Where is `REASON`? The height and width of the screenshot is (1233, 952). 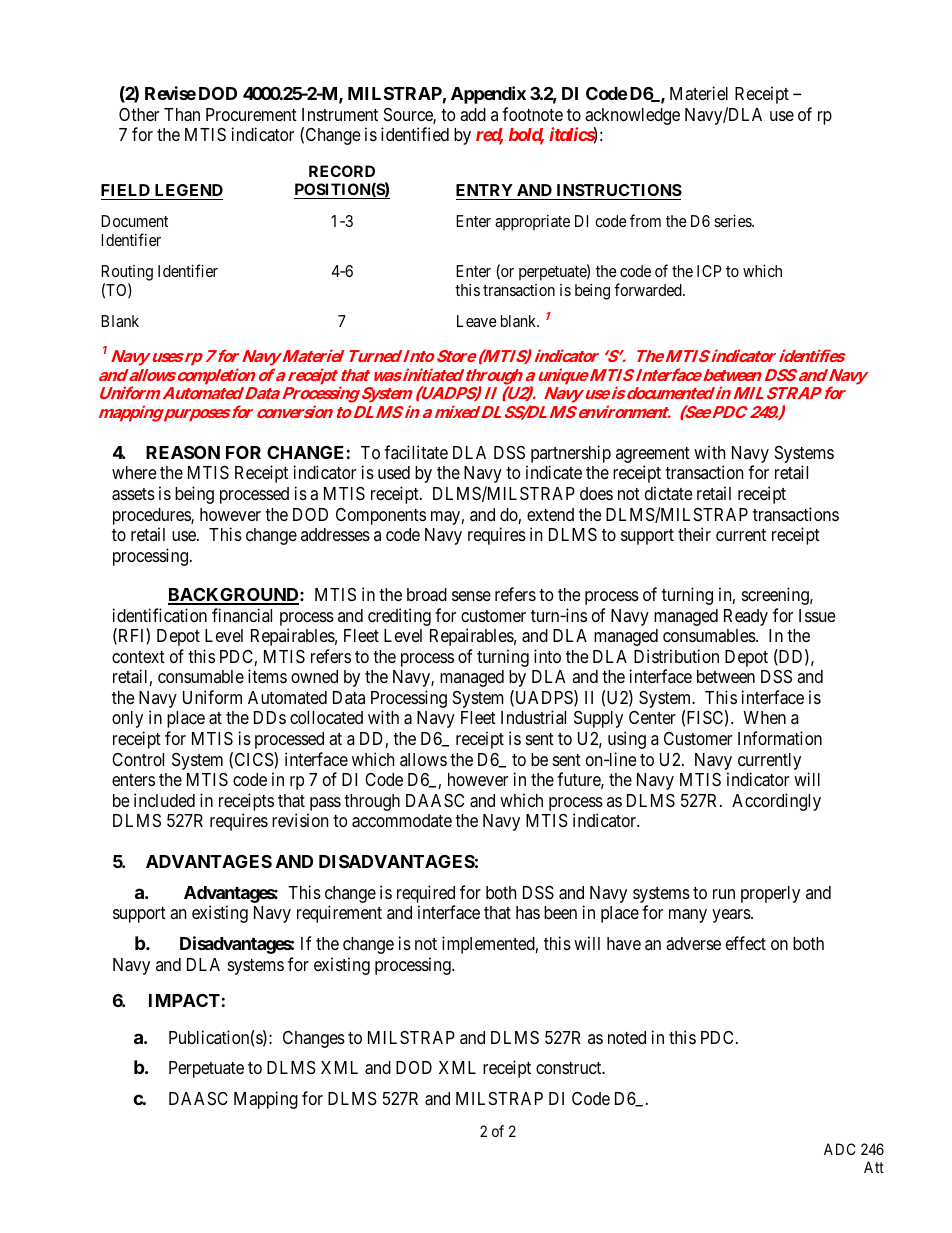 REASON is located at coordinates (183, 452).
